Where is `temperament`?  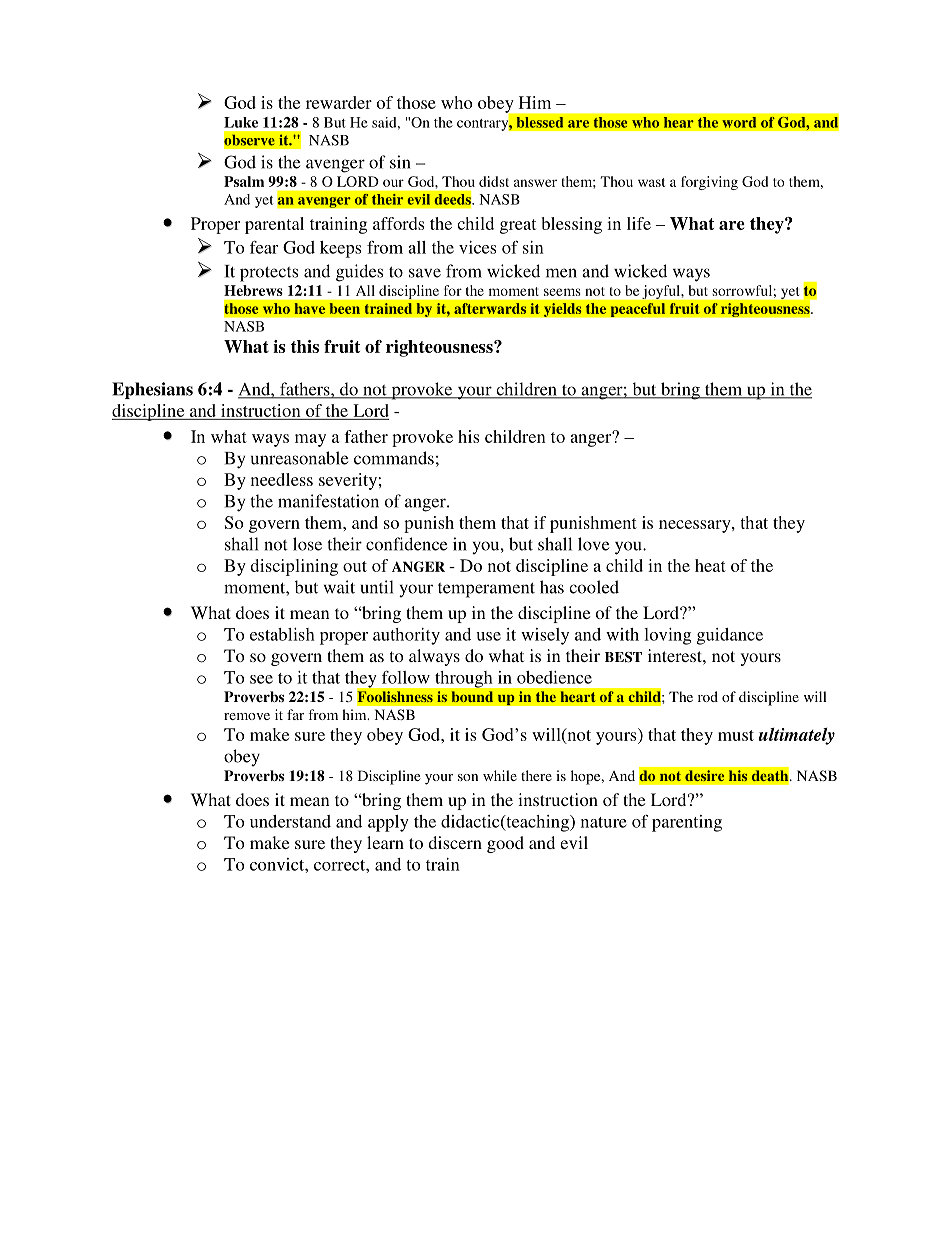 temperament is located at coordinates (486, 590).
